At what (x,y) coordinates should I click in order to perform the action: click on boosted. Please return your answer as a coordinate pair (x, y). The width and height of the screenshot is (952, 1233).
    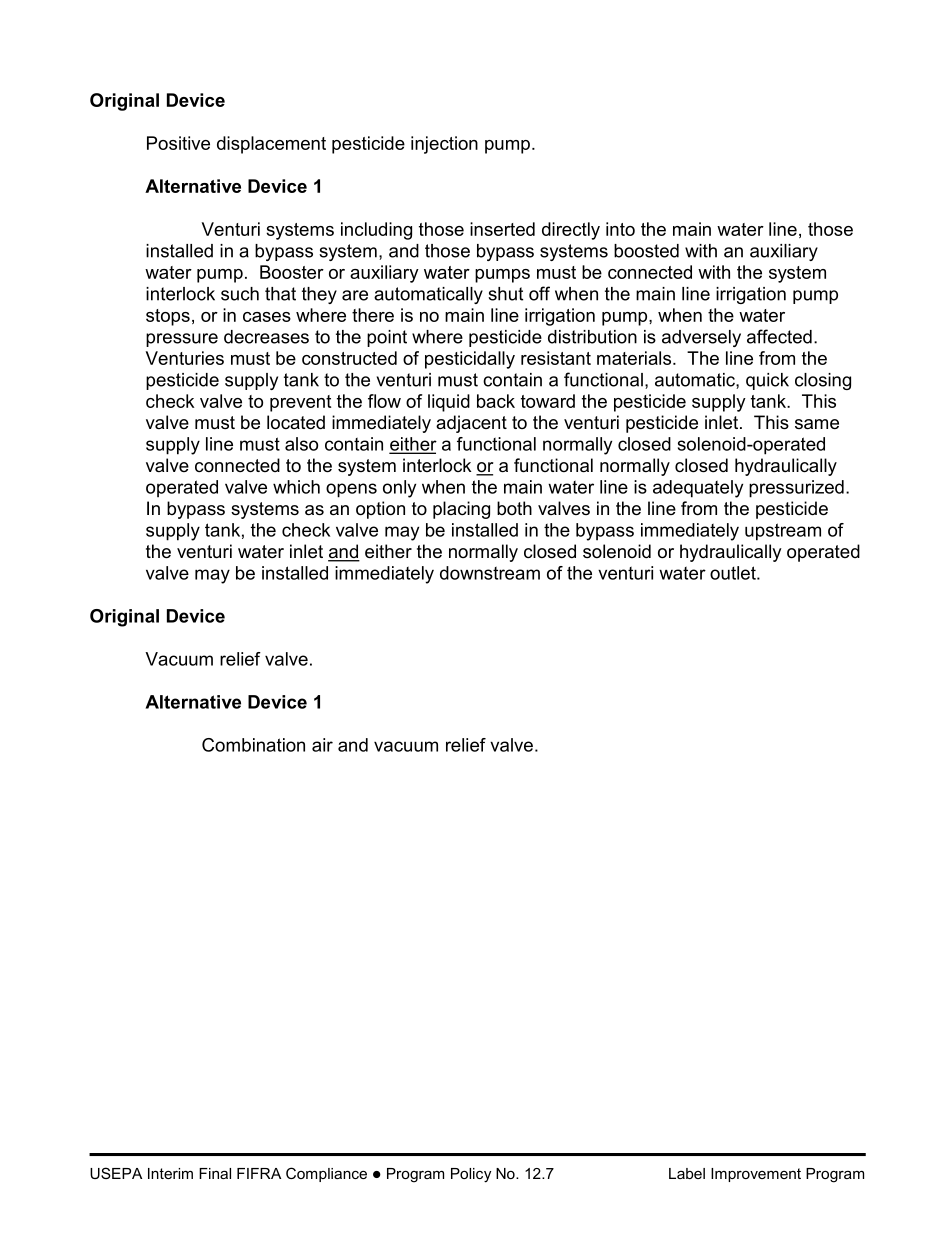
    Looking at the image, I should click on (646, 251).
